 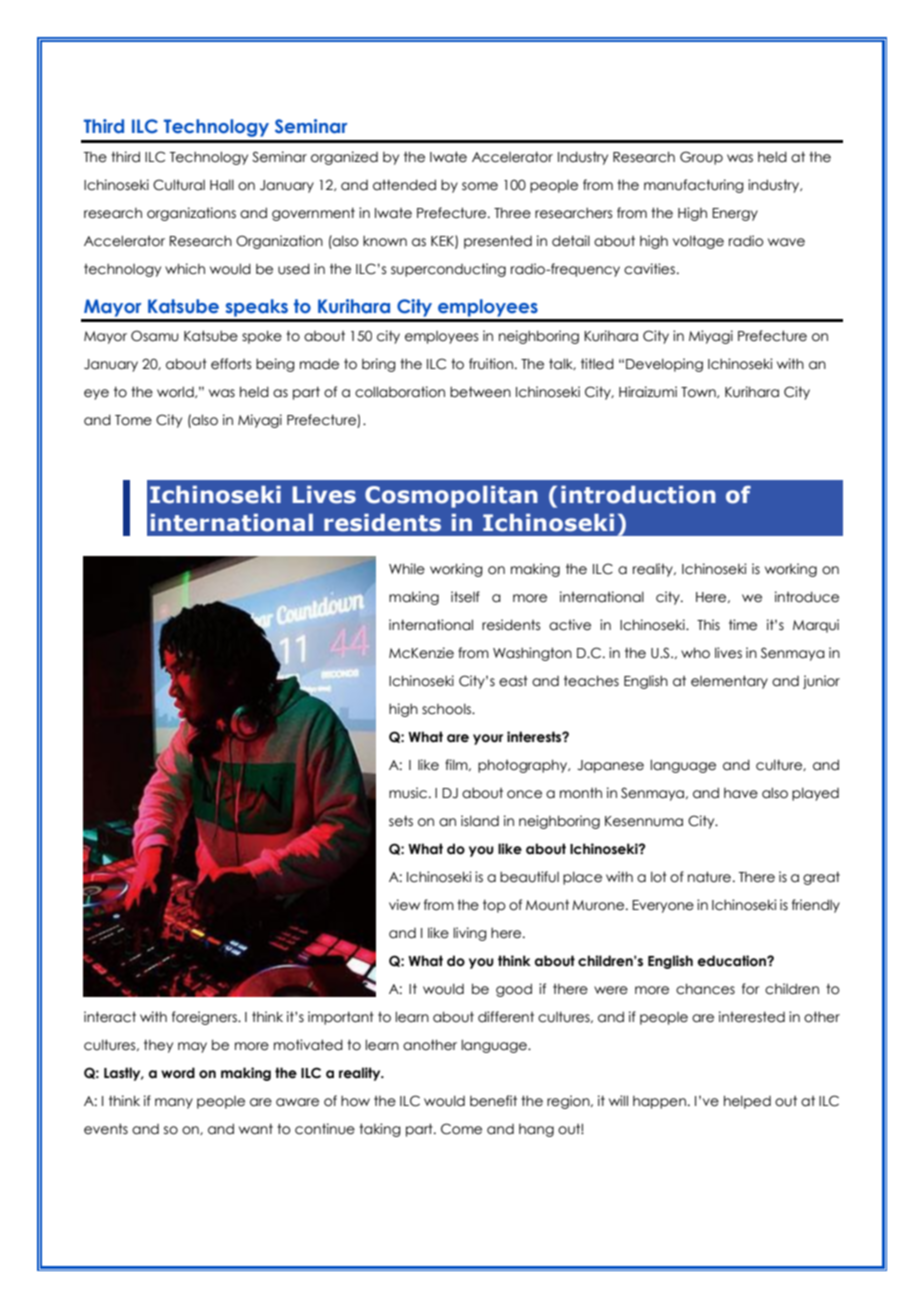 I want to click on helped, so click(x=747, y=1102).
